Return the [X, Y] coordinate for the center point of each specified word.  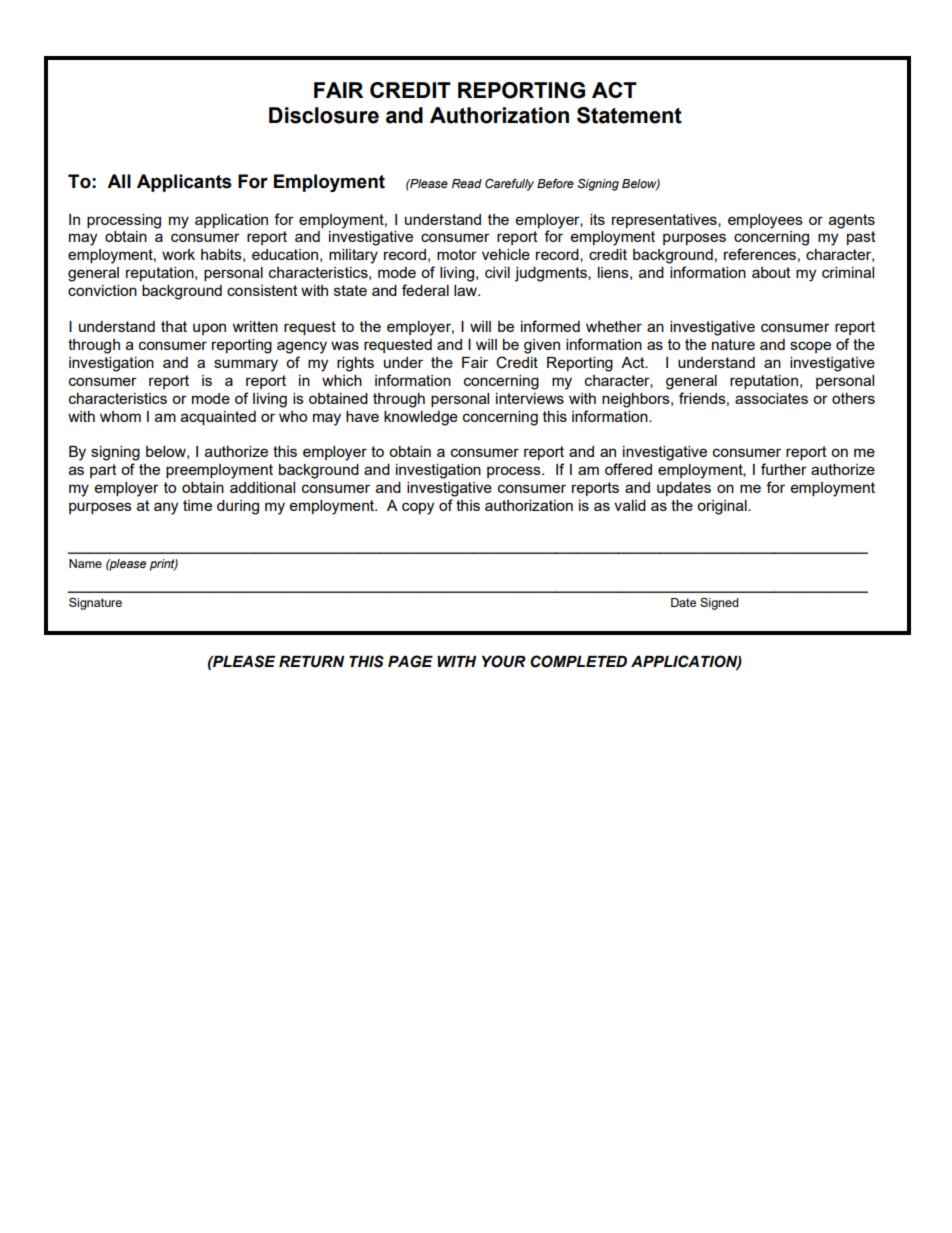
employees [765, 221]
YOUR [504, 661]
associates [771, 398]
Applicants [184, 183]
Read [467, 183]
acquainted [218, 418]
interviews [530, 398]
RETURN [311, 662]
